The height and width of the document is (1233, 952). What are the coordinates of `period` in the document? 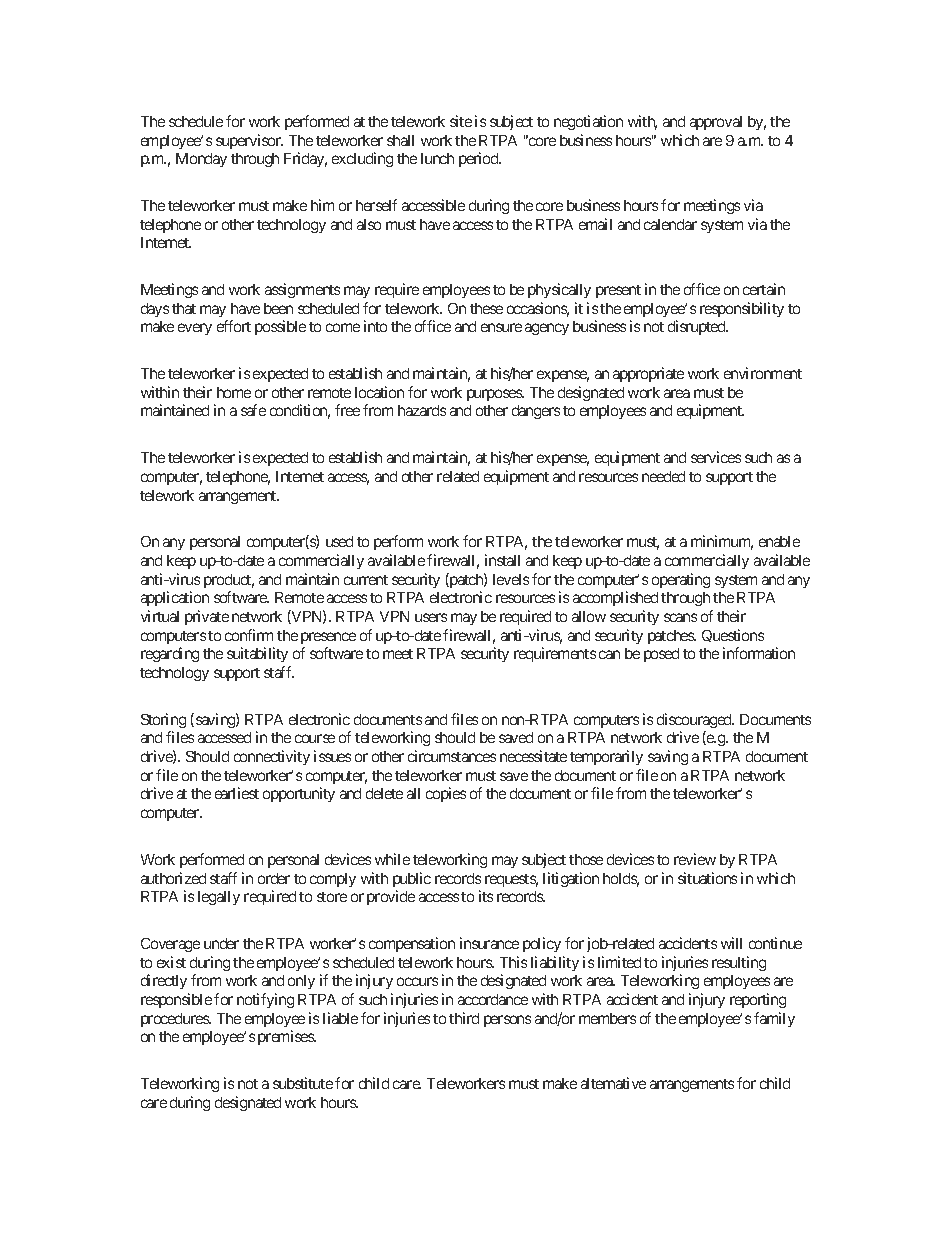 It's located at (480, 159).
